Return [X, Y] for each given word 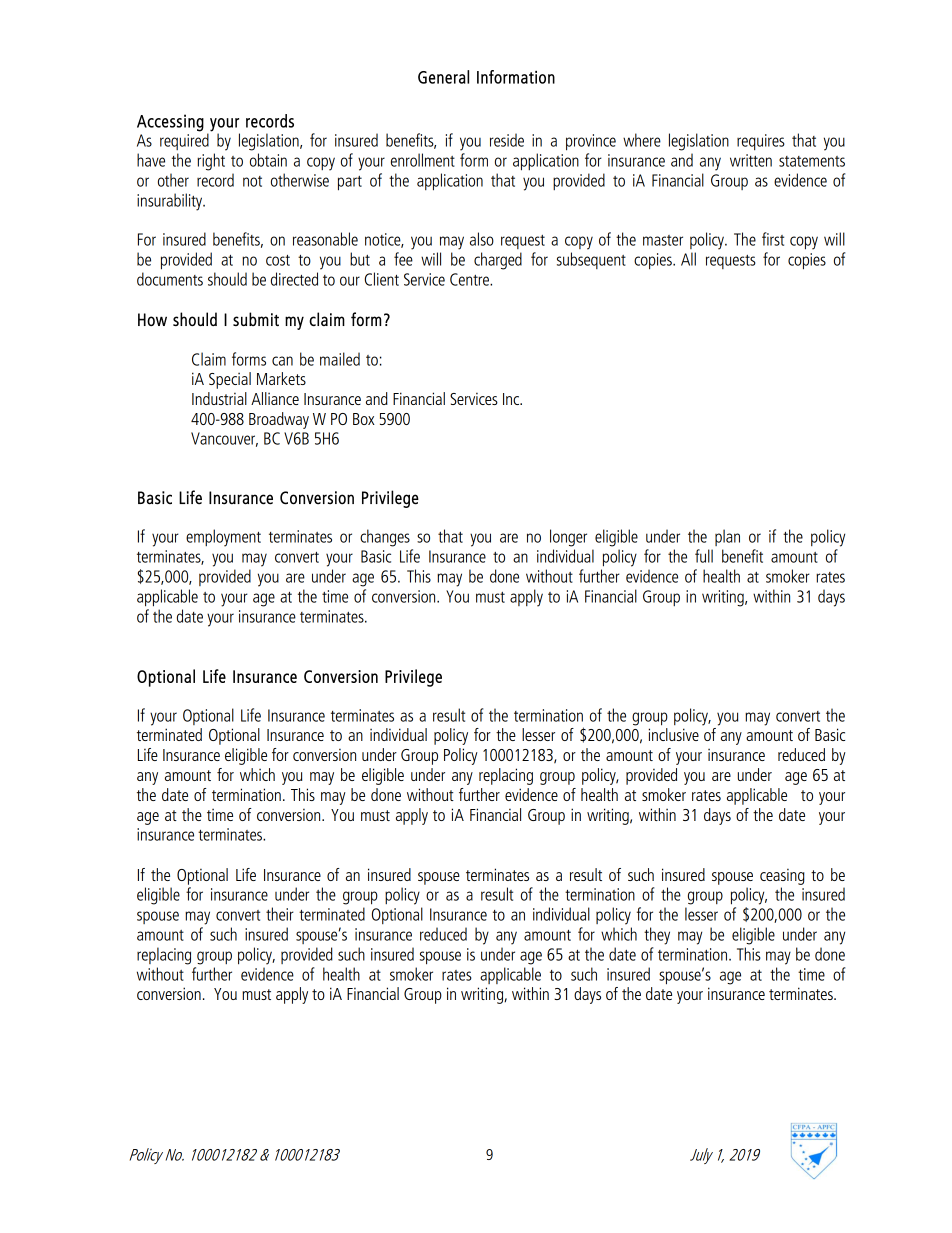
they [657, 936]
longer [568, 538]
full [704, 556]
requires [761, 142]
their [280, 914]
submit [256, 319]
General [443, 77]
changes [385, 538]
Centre [470, 279]
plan [727, 537]
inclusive [673, 734]
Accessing [170, 123]
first [773, 239]
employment [223, 538]
